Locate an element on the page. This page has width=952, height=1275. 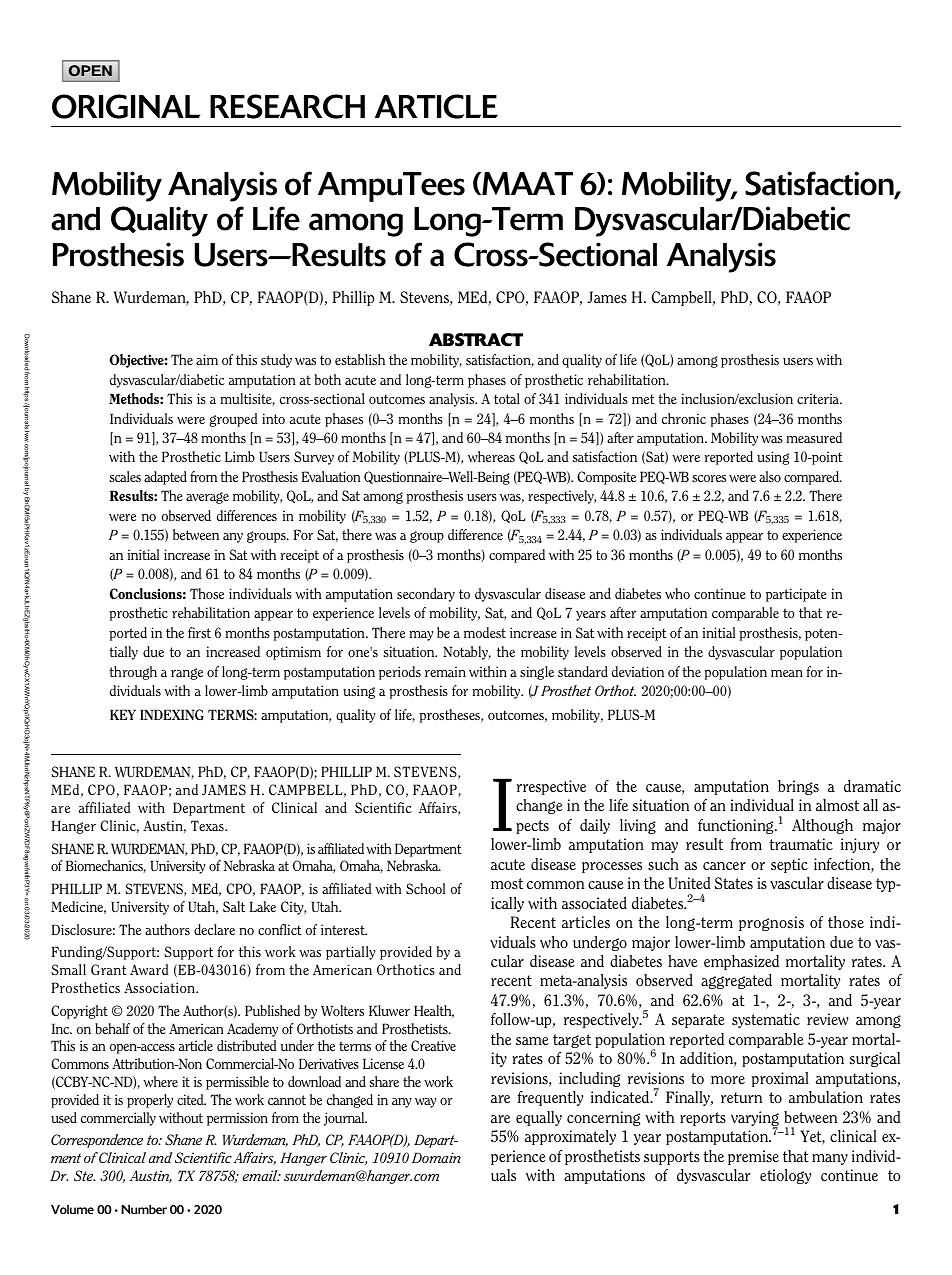
Number is located at coordinates (144, 1209).
